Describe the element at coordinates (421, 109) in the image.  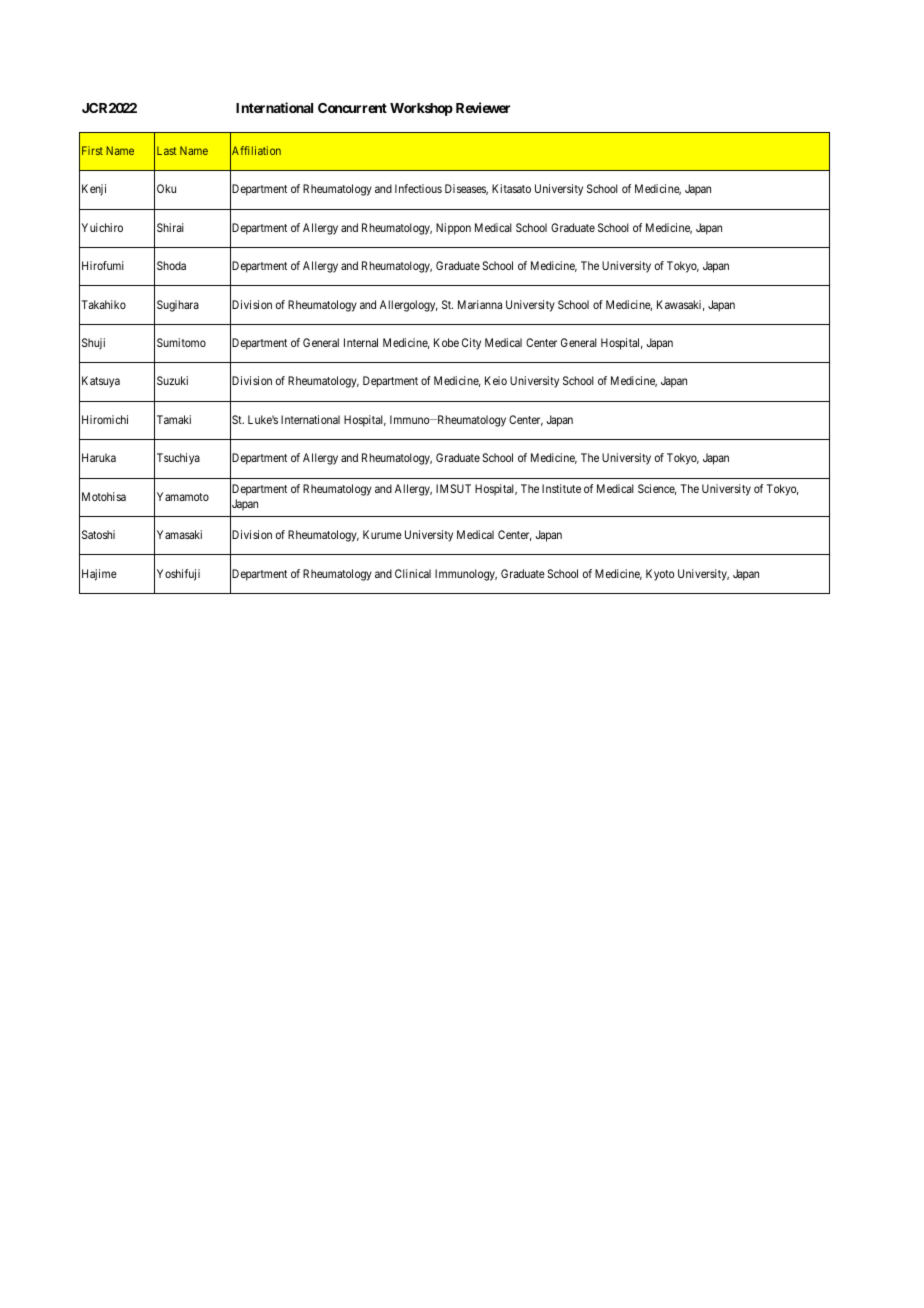
I see `Workshop` at that location.
